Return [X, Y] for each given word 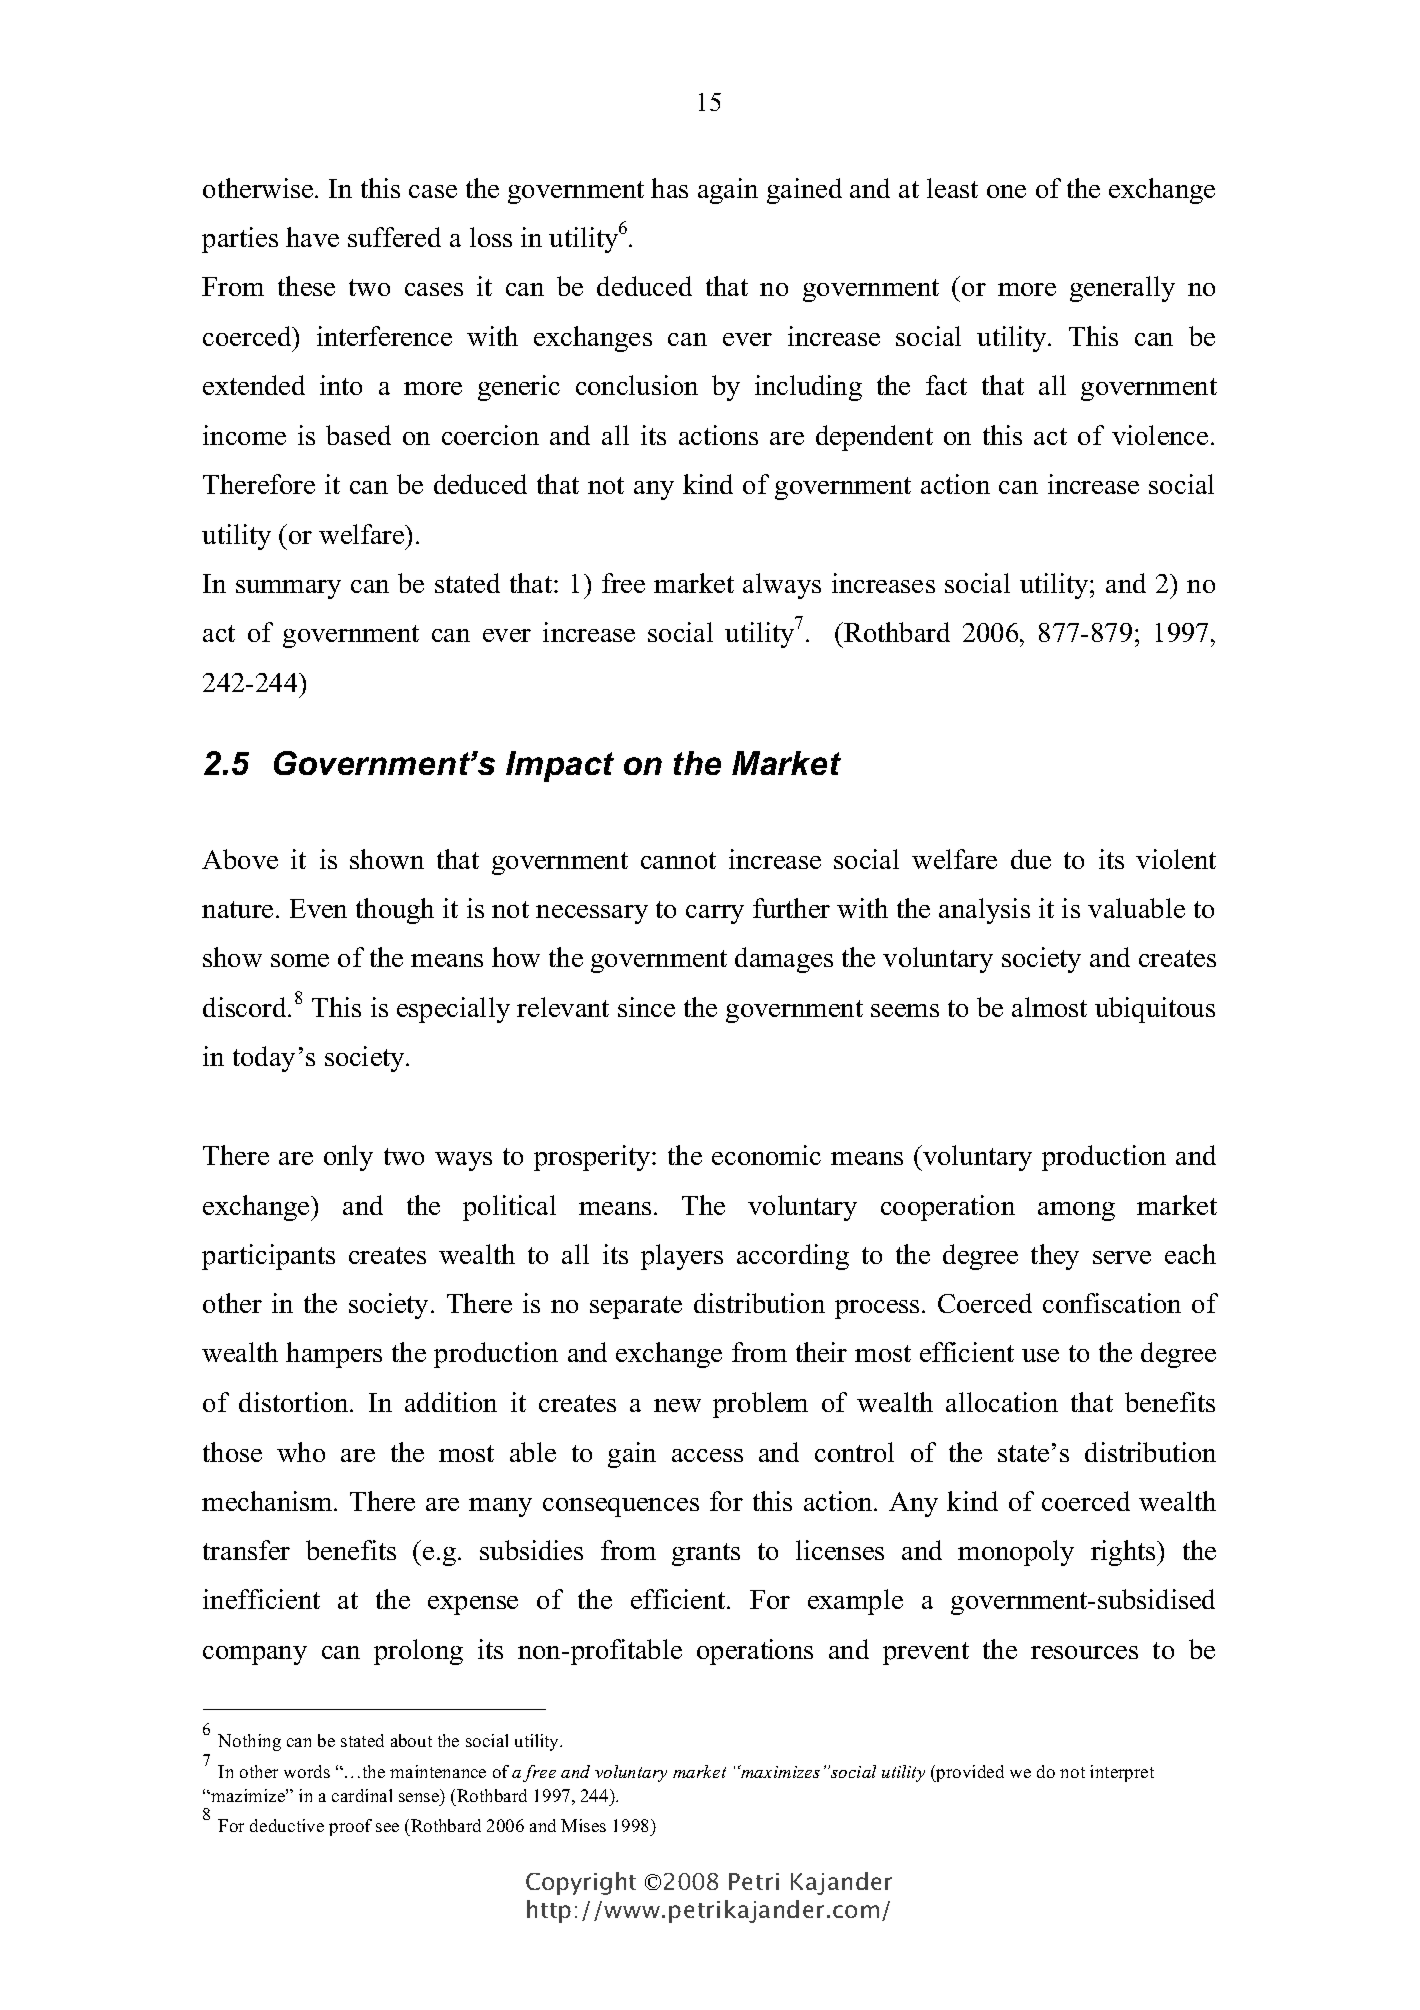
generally [1122, 289]
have [312, 237]
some [300, 960]
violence [1160, 435]
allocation [1002, 1402]
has [669, 188]
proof [350, 1827]
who [301, 1452]
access [707, 1455]
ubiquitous [1155, 1010]
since [646, 1007]
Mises [583, 1825]
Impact [560, 766]
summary [288, 589]
